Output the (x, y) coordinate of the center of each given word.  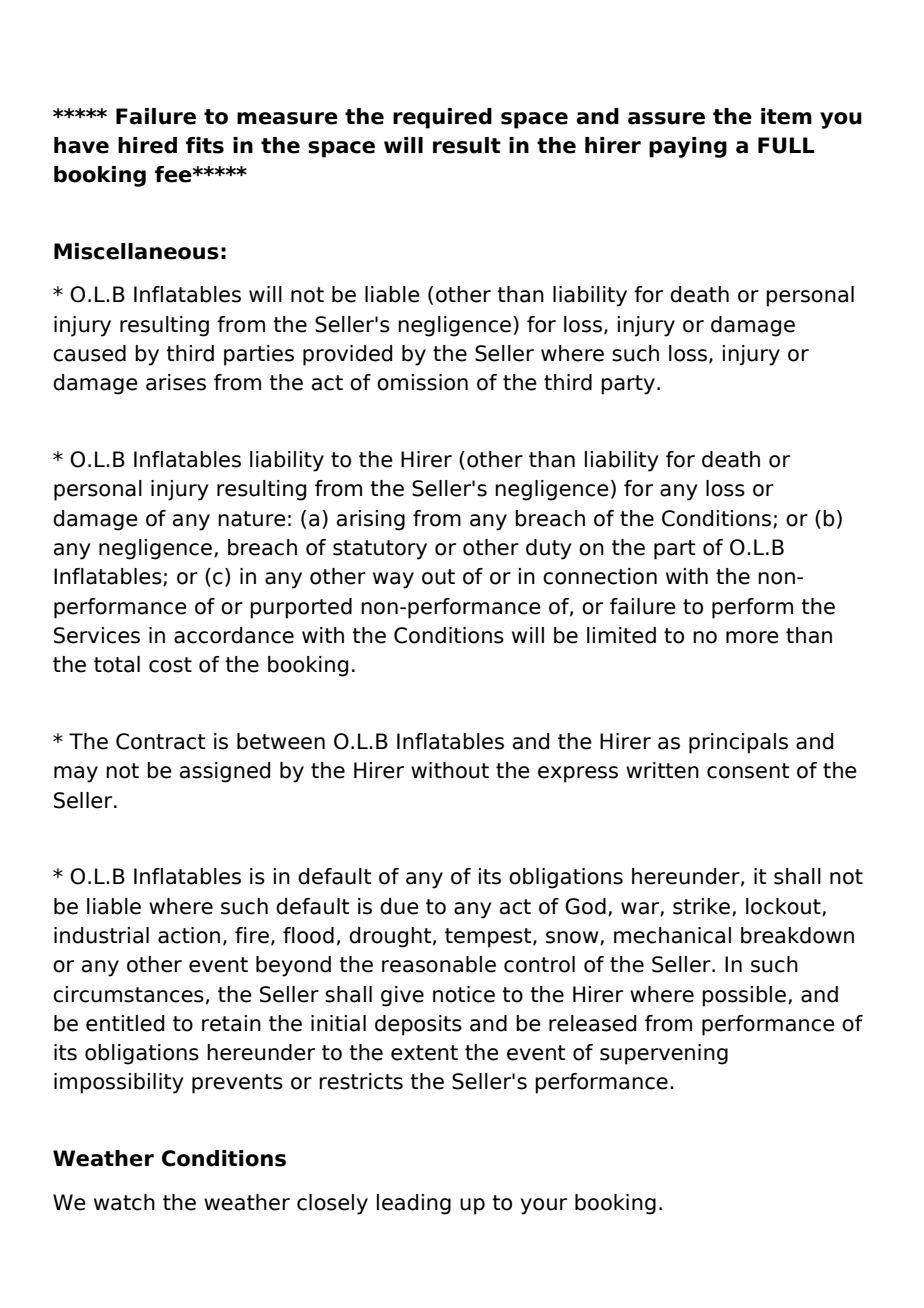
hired (147, 145)
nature (252, 519)
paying (688, 147)
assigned (225, 772)
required (442, 118)
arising (371, 520)
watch (124, 1202)
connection (600, 576)
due (399, 906)
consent (748, 771)
